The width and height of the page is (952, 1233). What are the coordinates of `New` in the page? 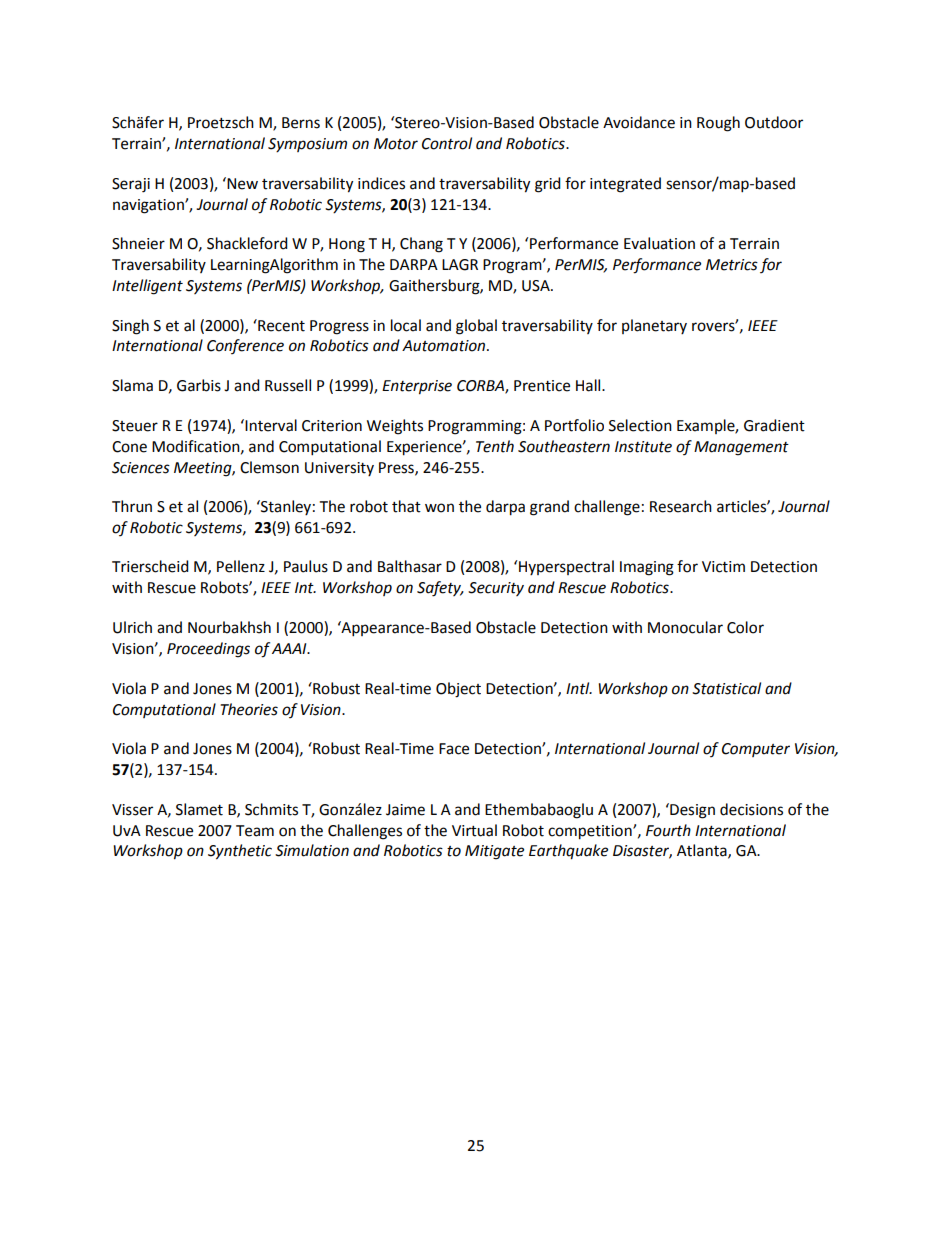 It's located at (242, 184).
